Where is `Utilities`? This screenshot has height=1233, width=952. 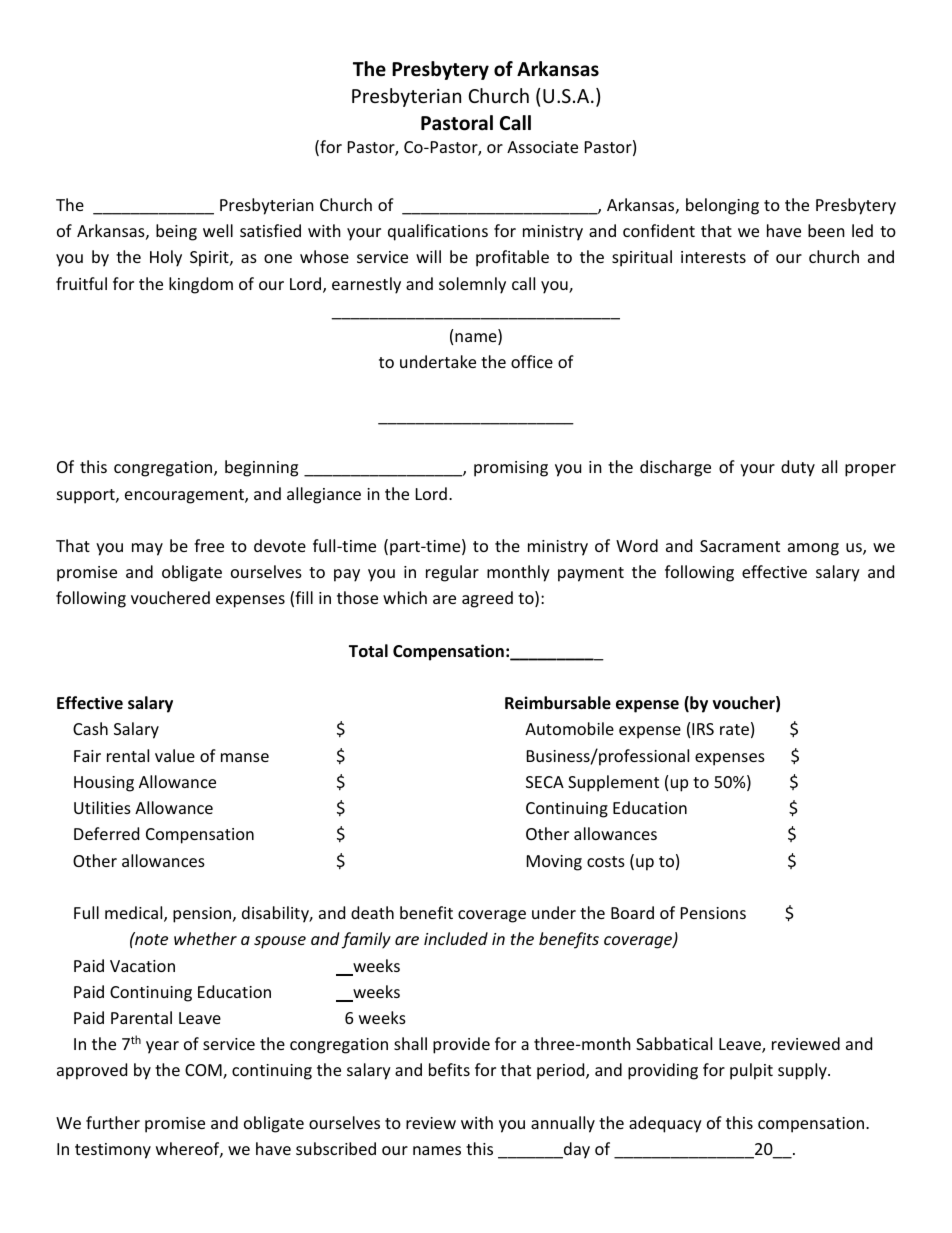 Utilities is located at coordinates (102, 807).
